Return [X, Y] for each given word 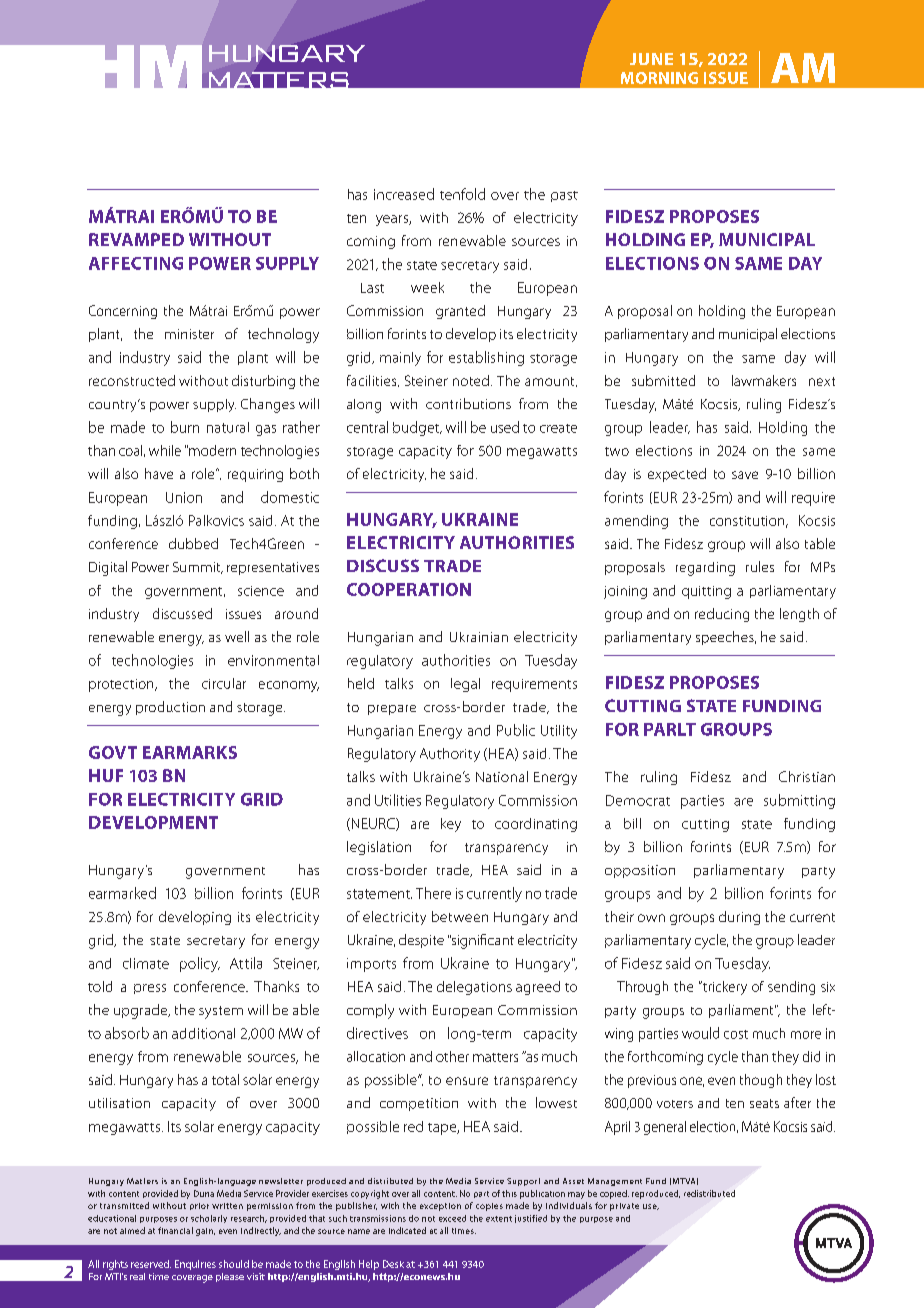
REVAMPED [136, 239]
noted [471, 380]
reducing [722, 615]
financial [175, 1230]
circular [224, 683]
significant [482, 941]
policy [200, 964]
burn [185, 427]
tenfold [462, 194]
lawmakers [764, 380]
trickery [723, 988]
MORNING [659, 78]
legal [465, 685]
